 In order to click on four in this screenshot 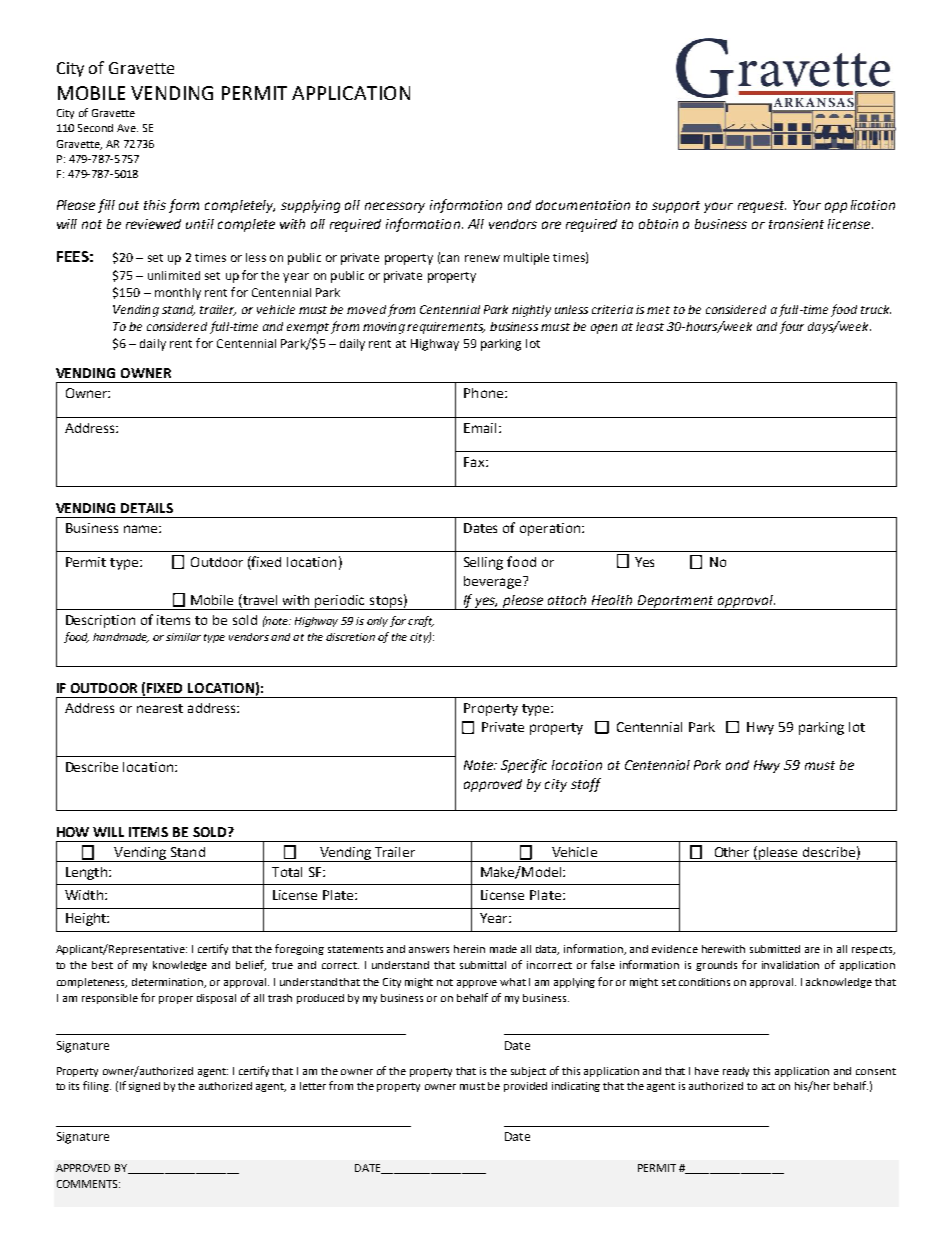, I will do `click(792, 327)`.
